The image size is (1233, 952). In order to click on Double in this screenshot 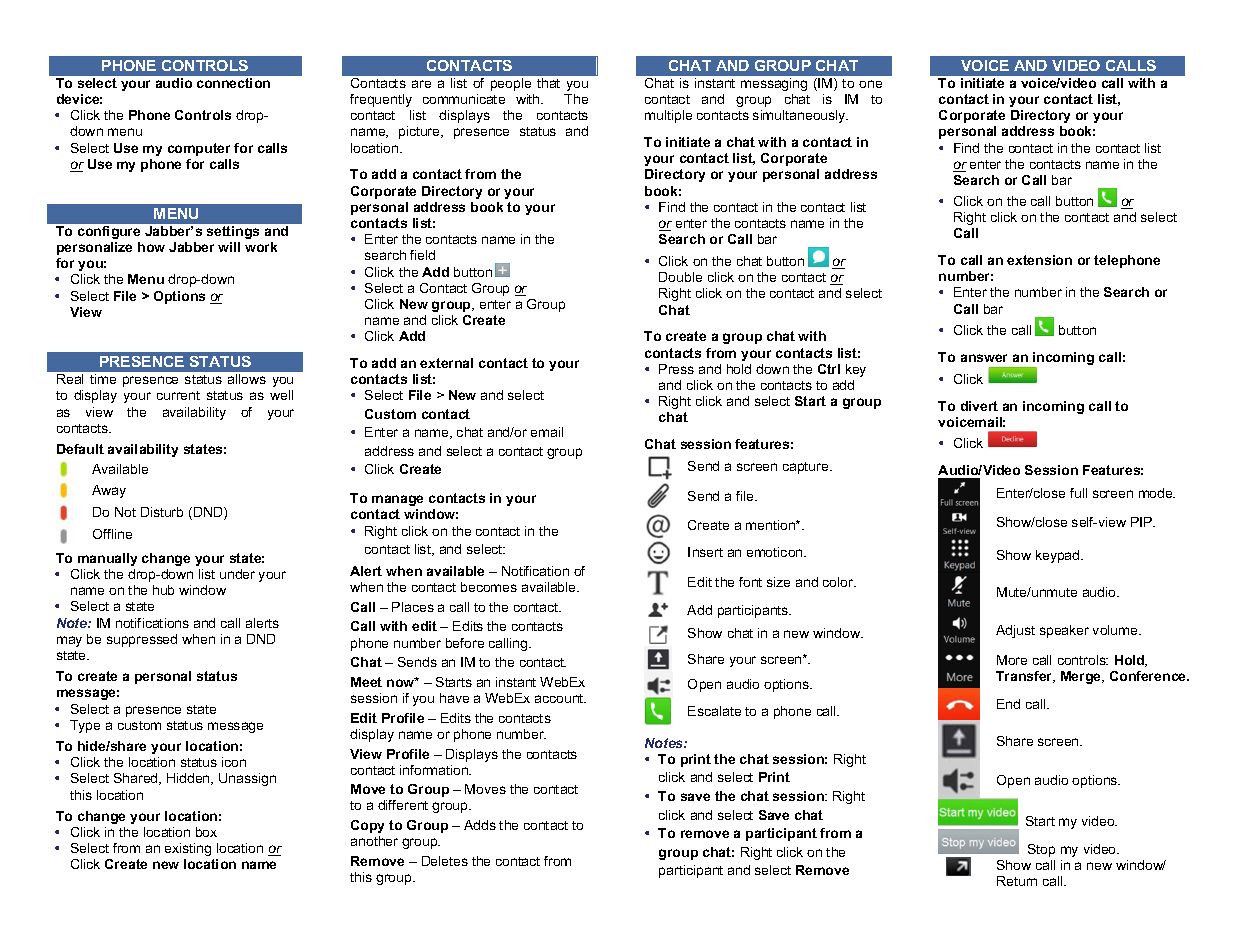, I will do `click(680, 277)`.
